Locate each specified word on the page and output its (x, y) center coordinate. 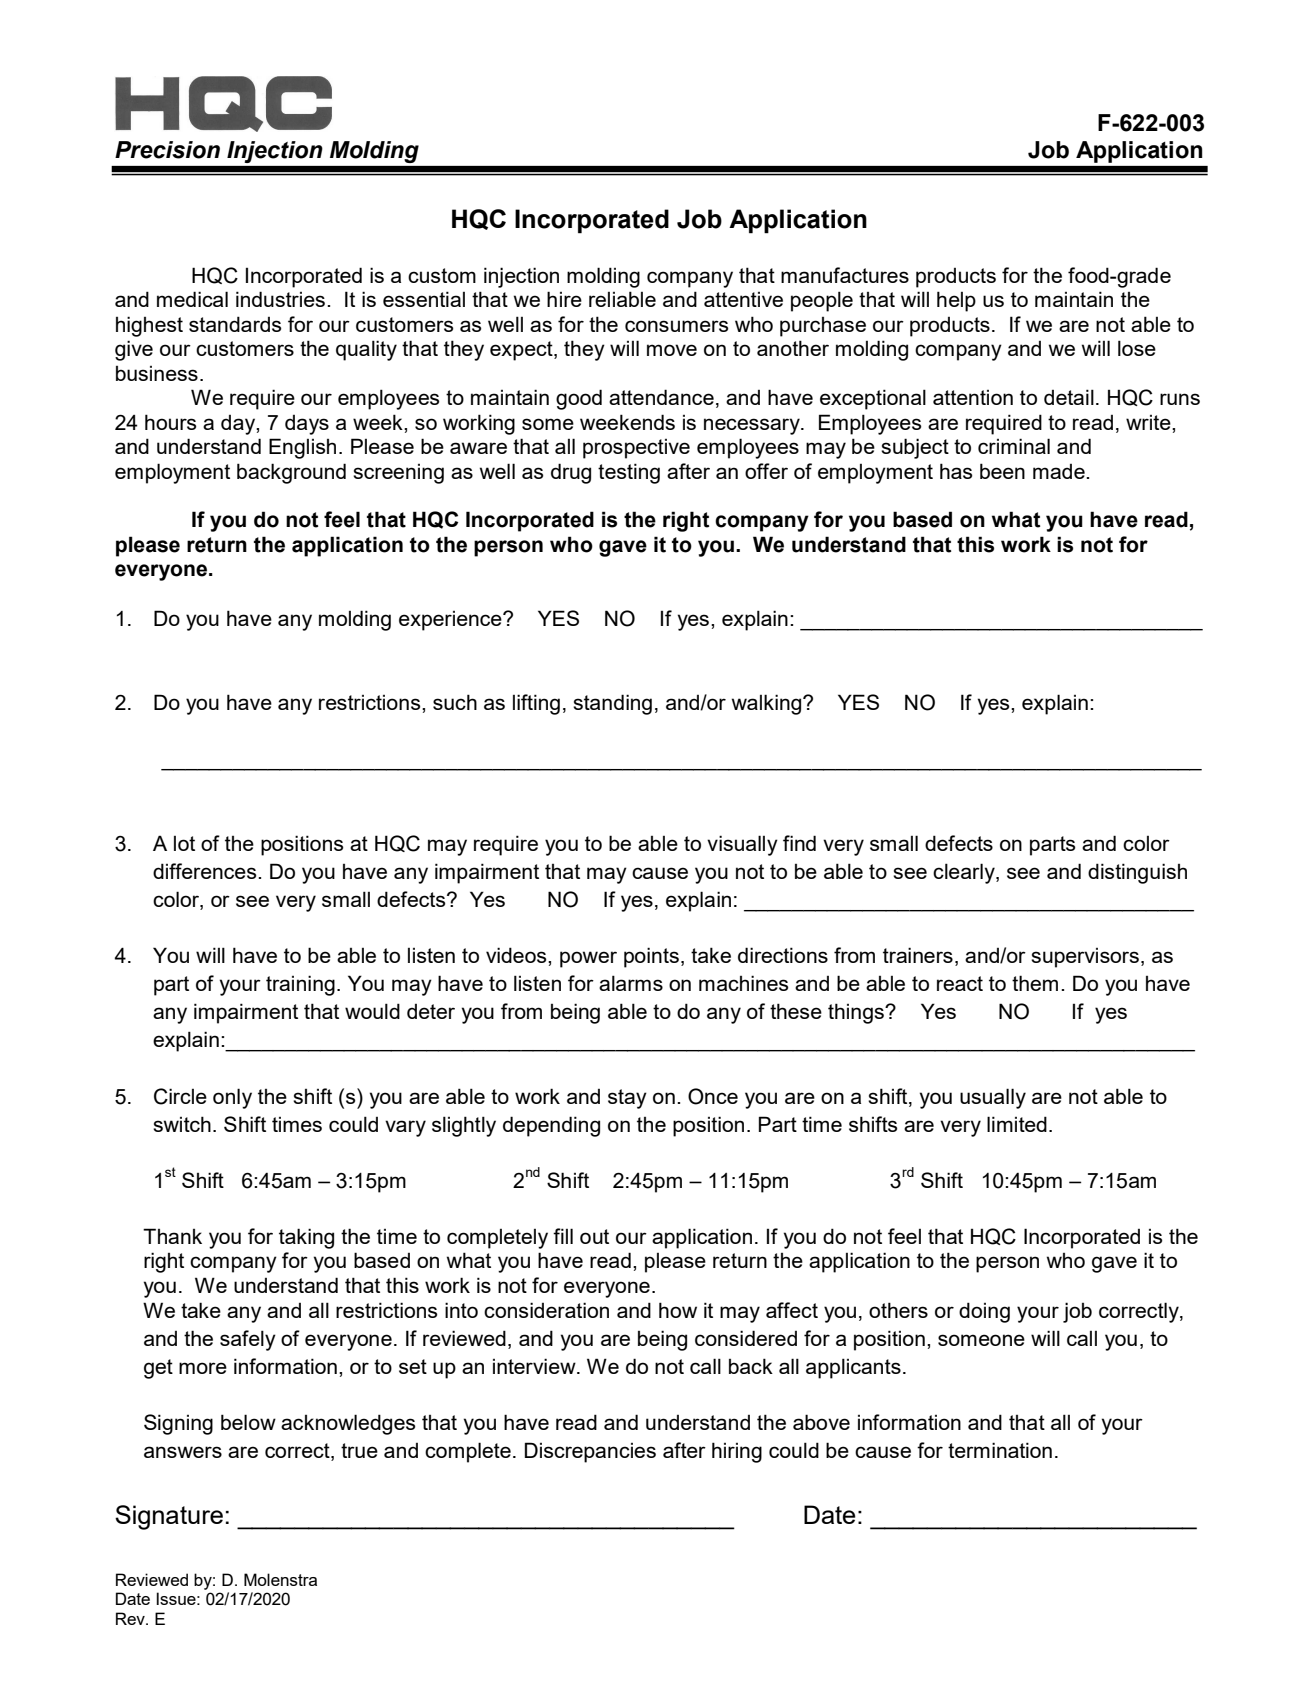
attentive (743, 299)
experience (451, 621)
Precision (167, 150)
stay (627, 1099)
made (1060, 471)
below (248, 1422)
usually (993, 1098)
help (956, 301)
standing (612, 704)
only (232, 1098)
